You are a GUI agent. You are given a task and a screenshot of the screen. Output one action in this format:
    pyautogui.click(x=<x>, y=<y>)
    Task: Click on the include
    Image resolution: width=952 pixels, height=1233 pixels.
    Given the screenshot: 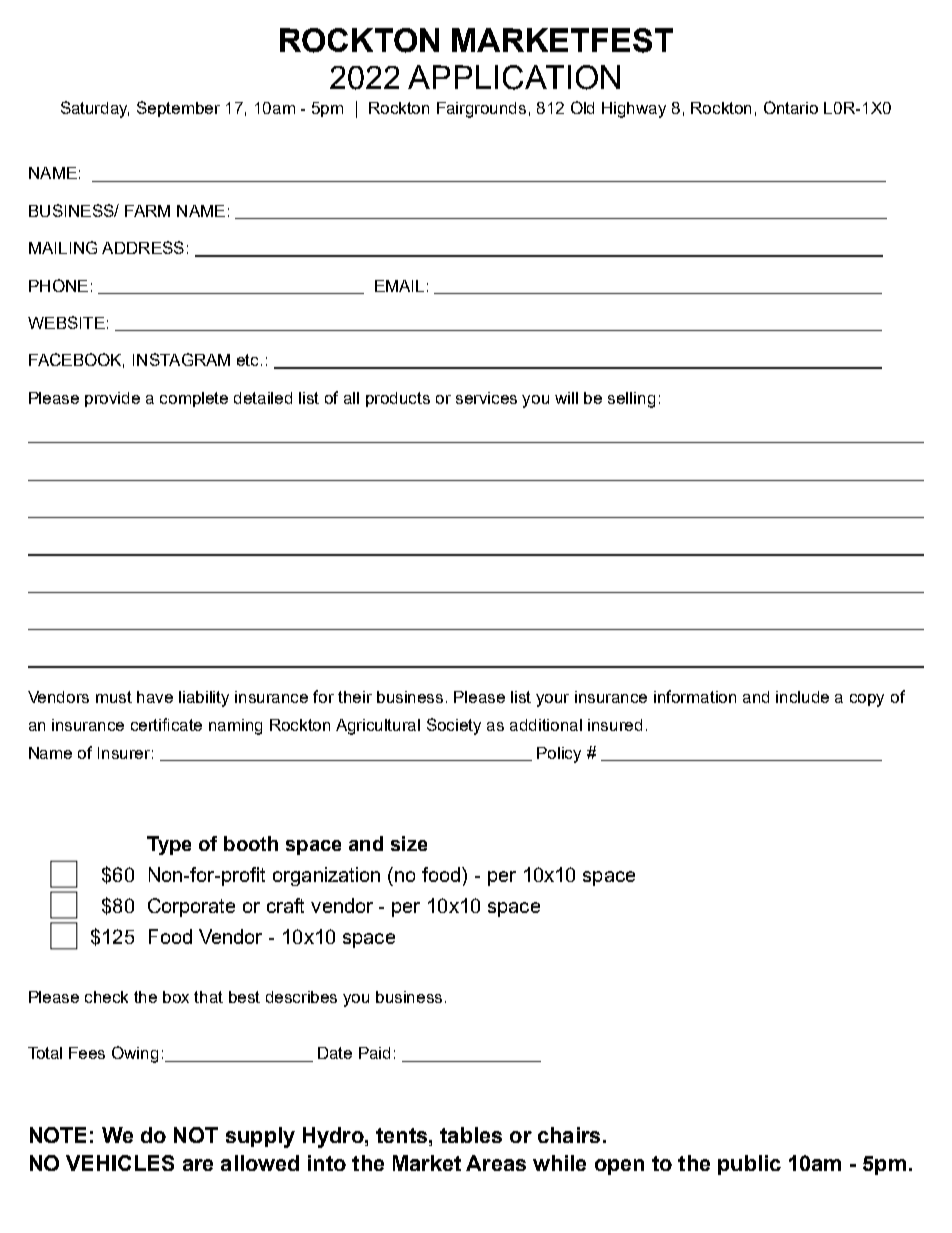 What is the action you would take?
    pyautogui.click(x=802, y=697)
